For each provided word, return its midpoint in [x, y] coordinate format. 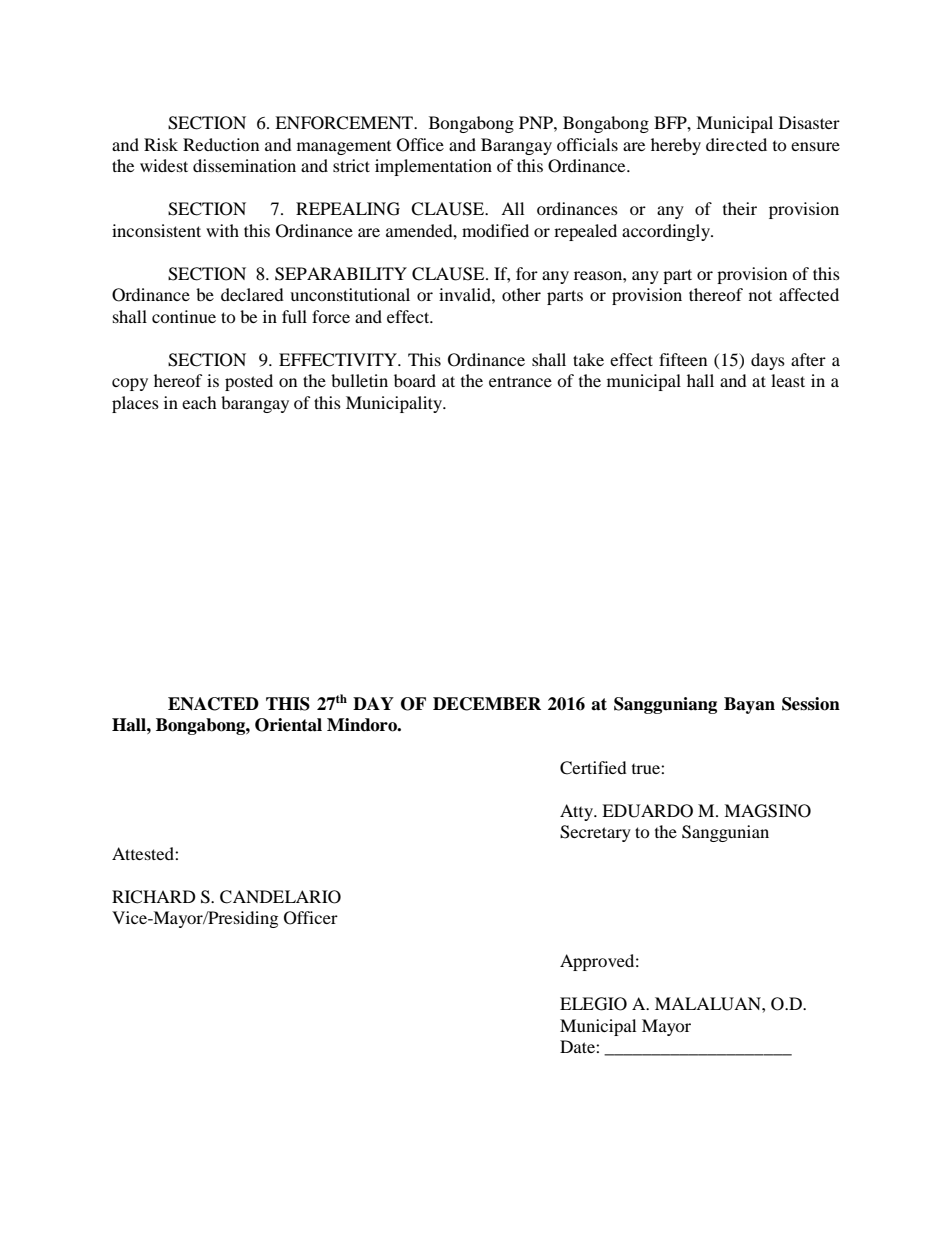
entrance [520, 382]
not [760, 295]
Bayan [749, 705]
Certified [593, 768]
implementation [433, 167]
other [521, 294]
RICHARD [154, 897]
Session [811, 704]
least [788, 380]
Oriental [288, 725]
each [199, 402]
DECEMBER [487, 704]
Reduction [221, 144]
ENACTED [213, 704]
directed [736, 144]
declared [252, 294]
